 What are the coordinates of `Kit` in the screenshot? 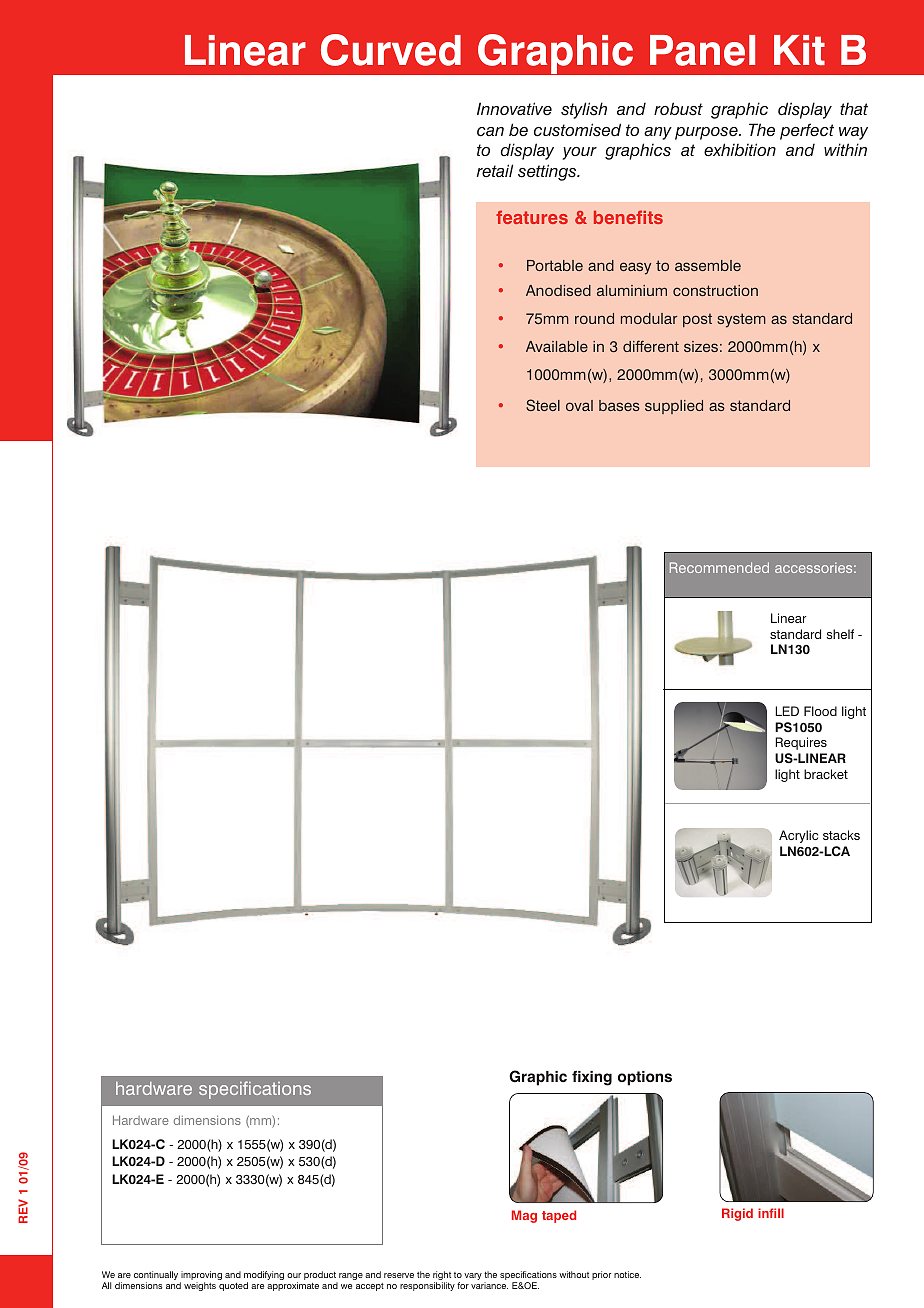 It's located at (799, 50).
